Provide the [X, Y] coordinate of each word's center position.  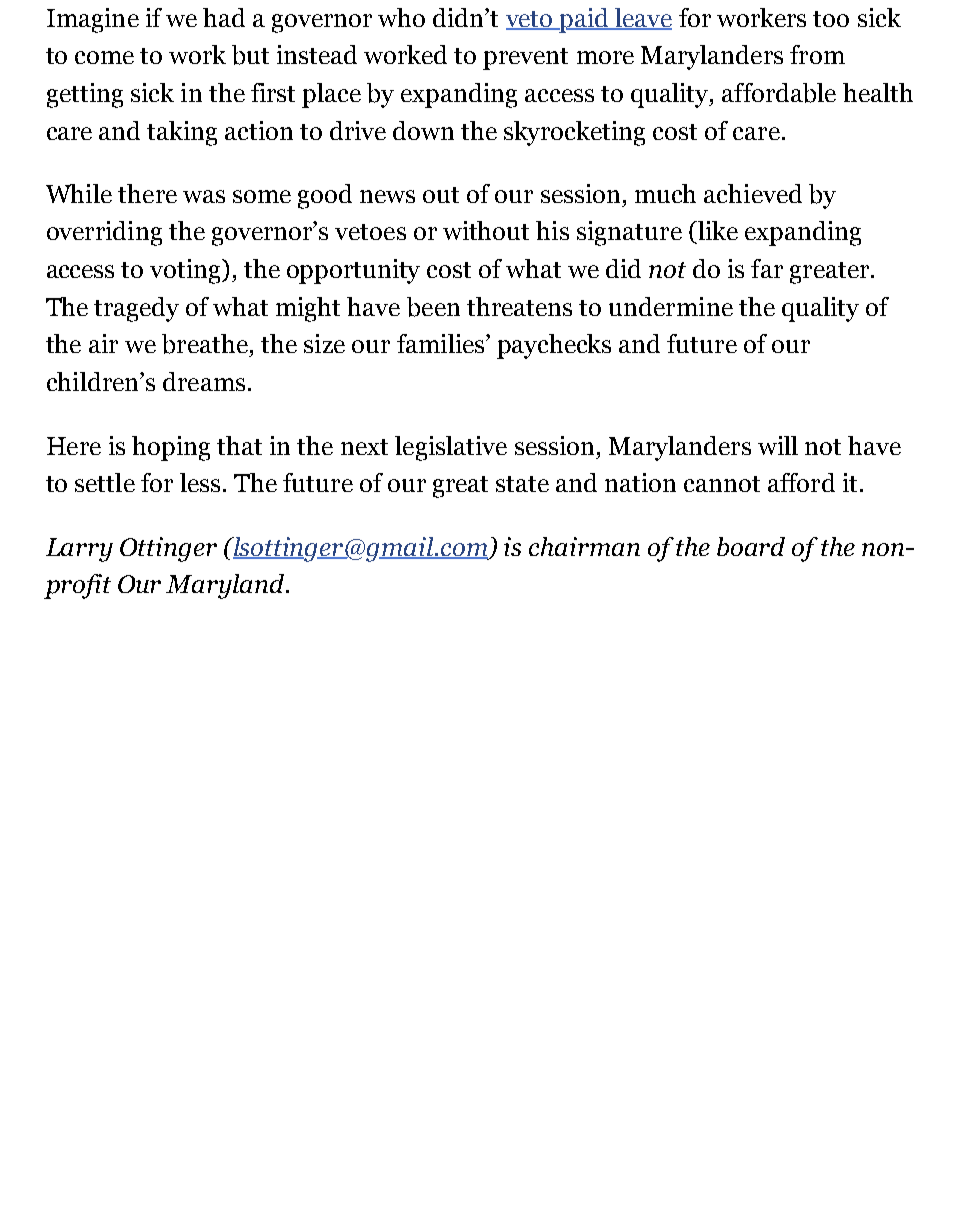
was [204, 196]
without [486, 230]
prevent [525, 59]
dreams [204, 381]
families [442, 343]
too [831, 19]
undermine [671, 306]
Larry [79, 550]
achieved [753, 193]
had [224, 17]
